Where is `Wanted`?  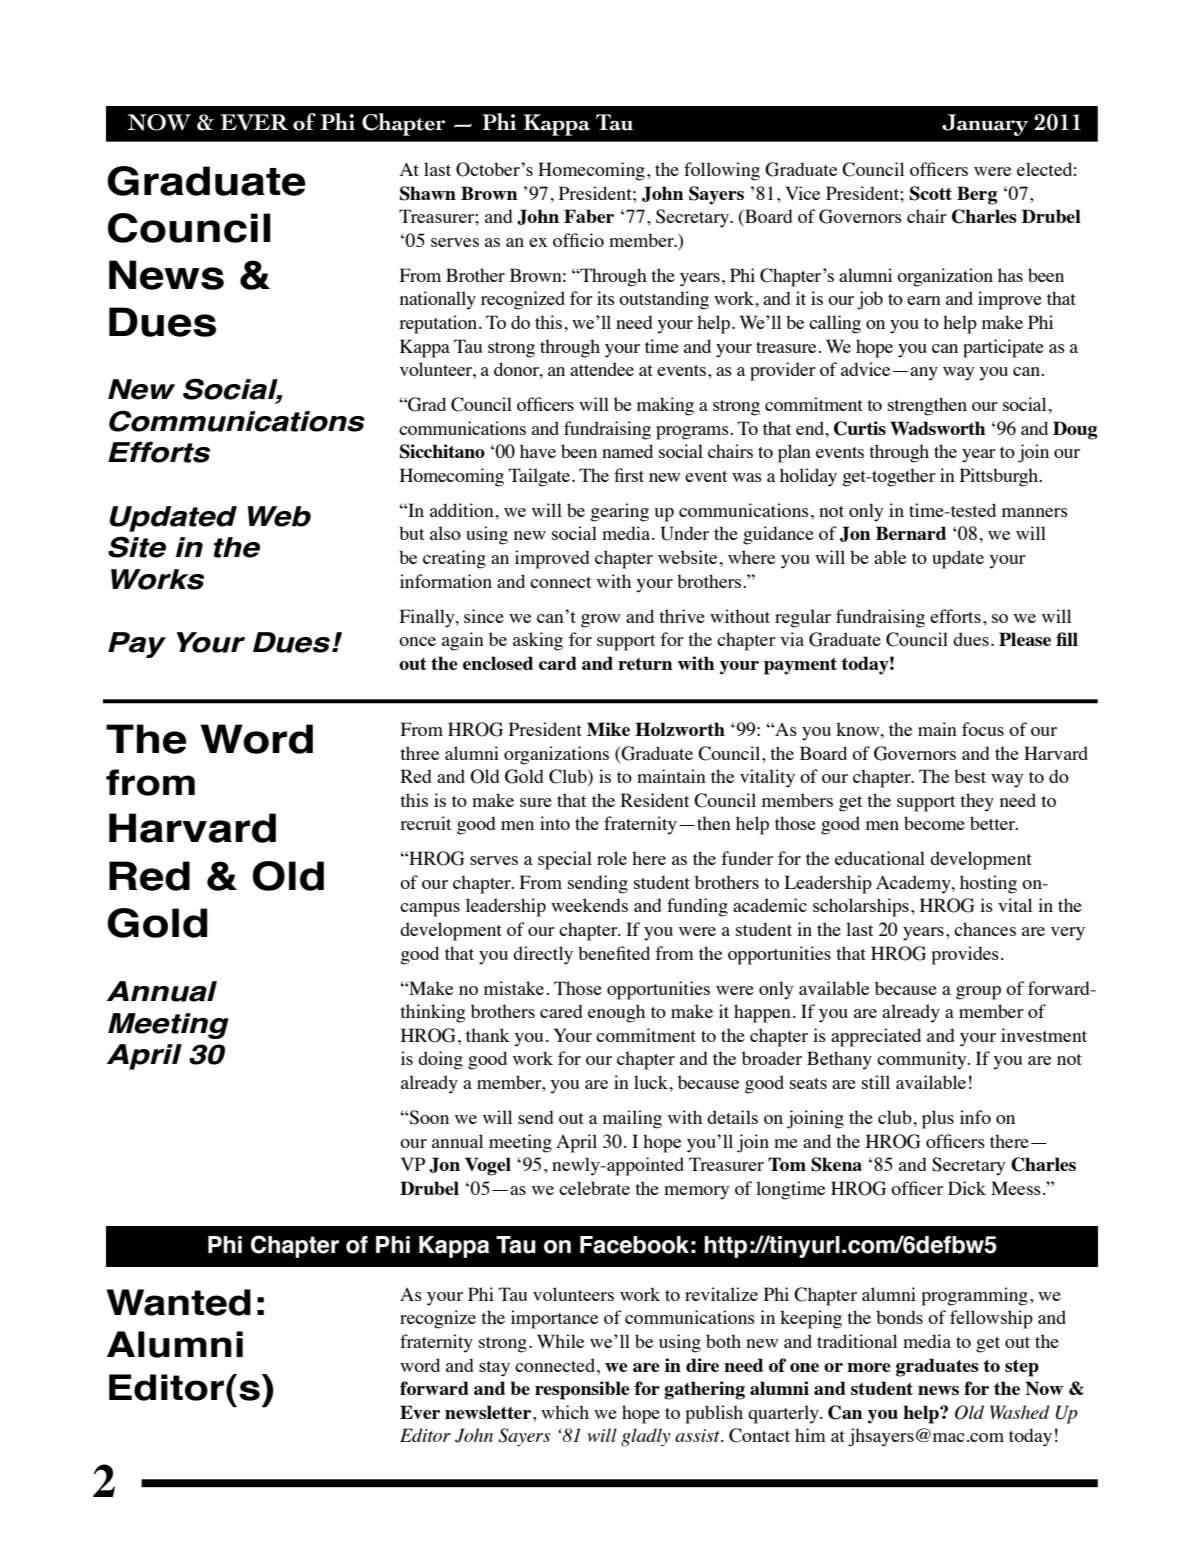
Wanted is located at coordinates (178, 1302).
